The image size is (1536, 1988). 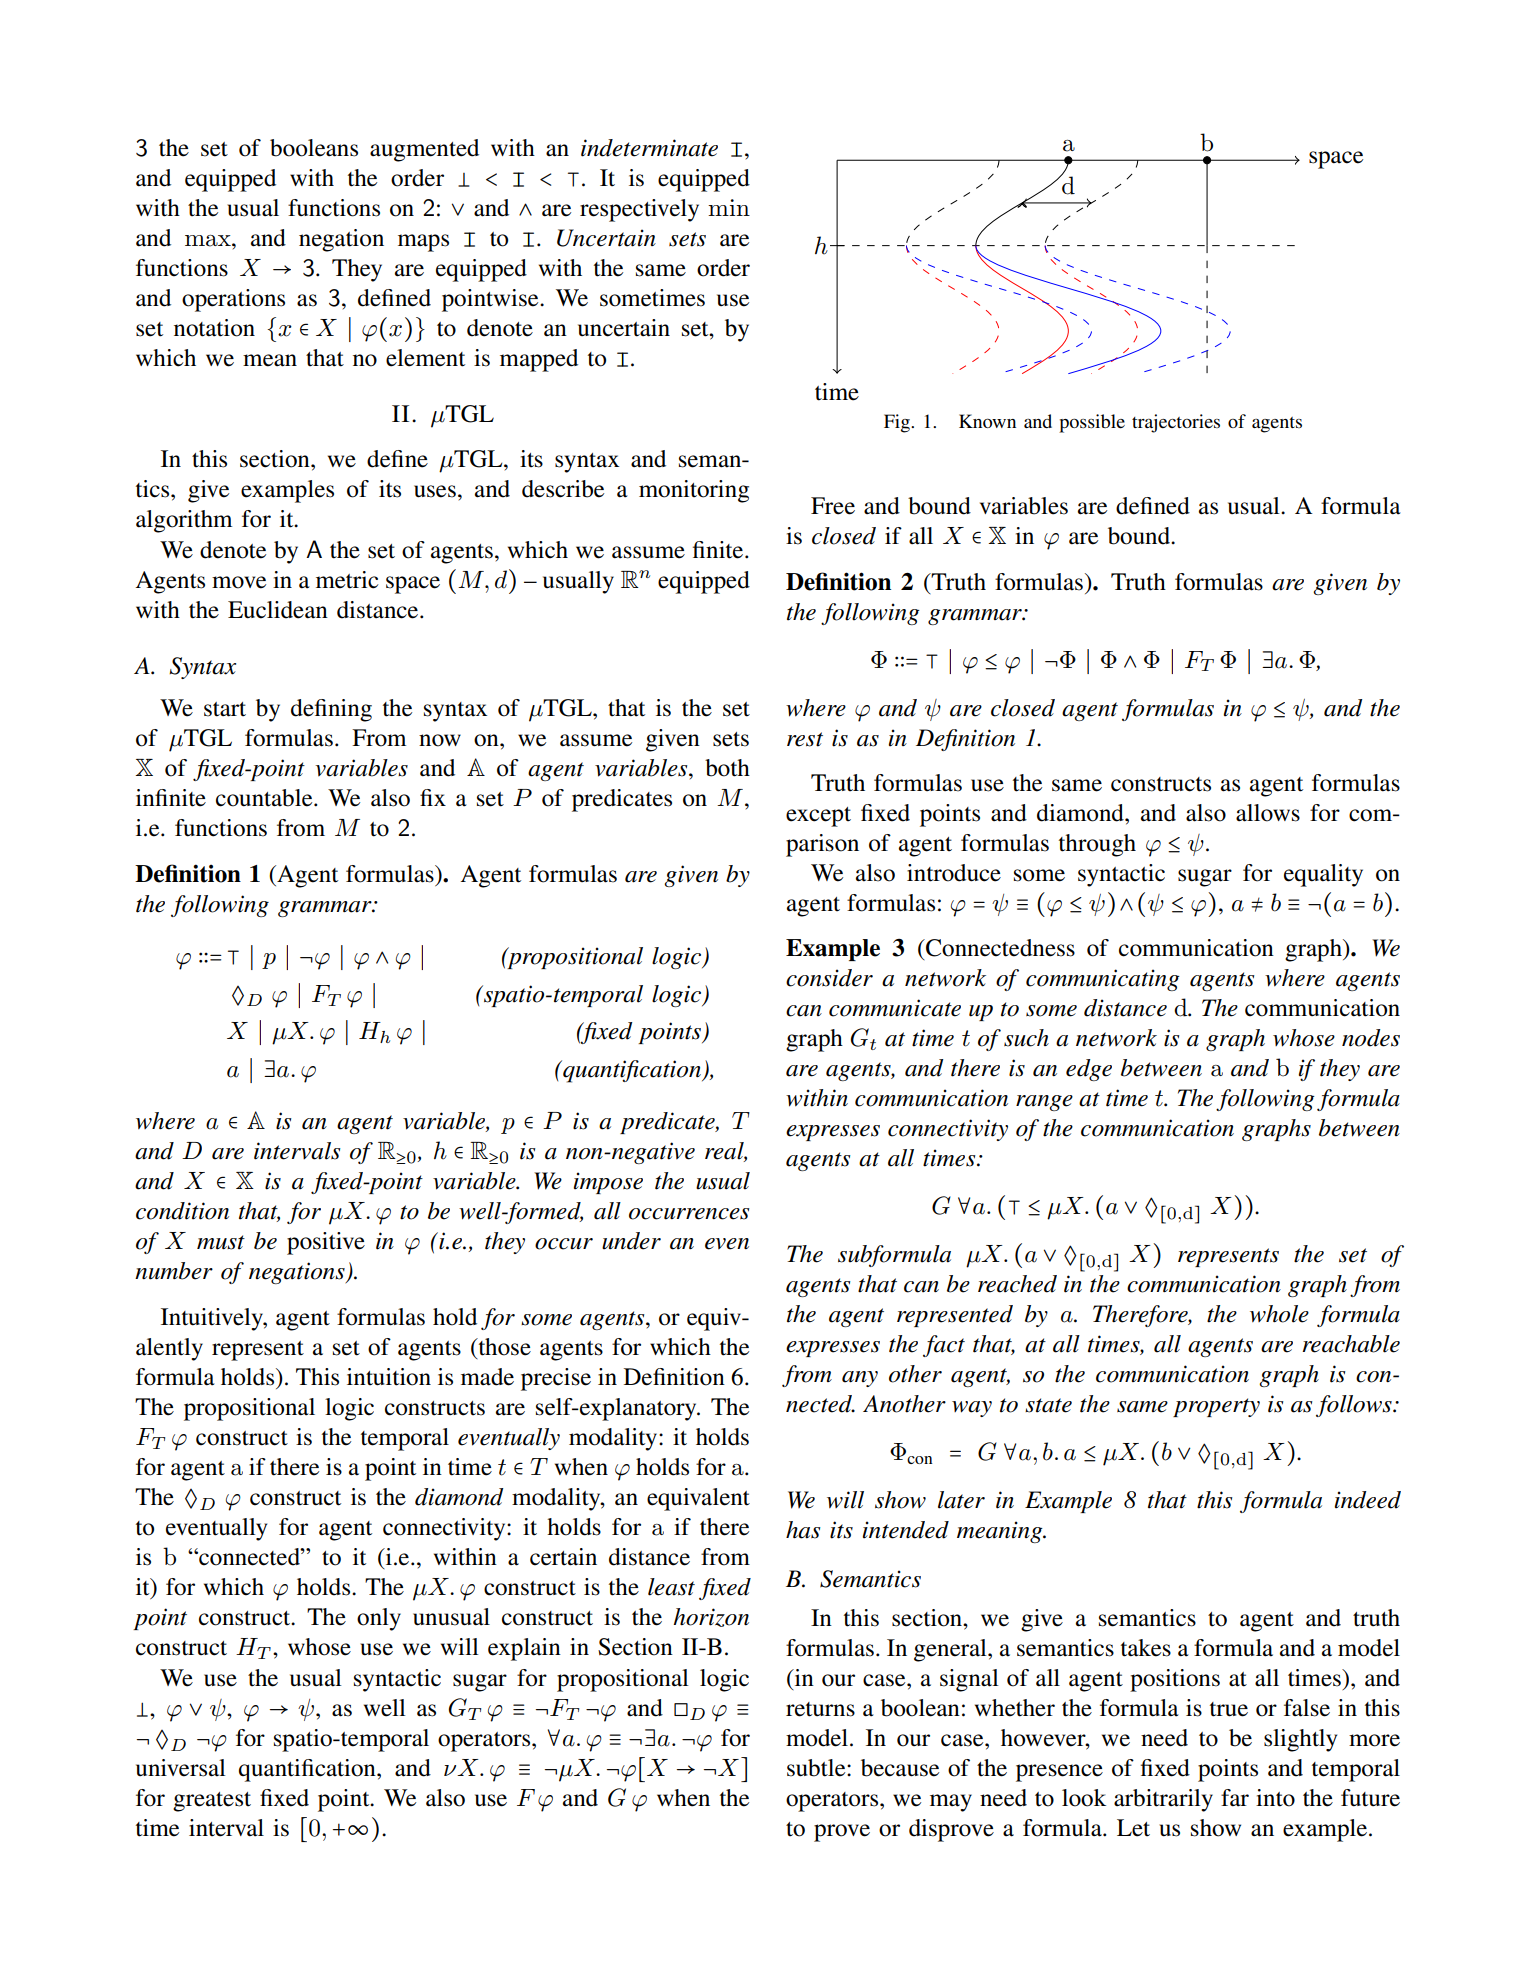 I want to click on returns, so click(x=820, y=1709).
